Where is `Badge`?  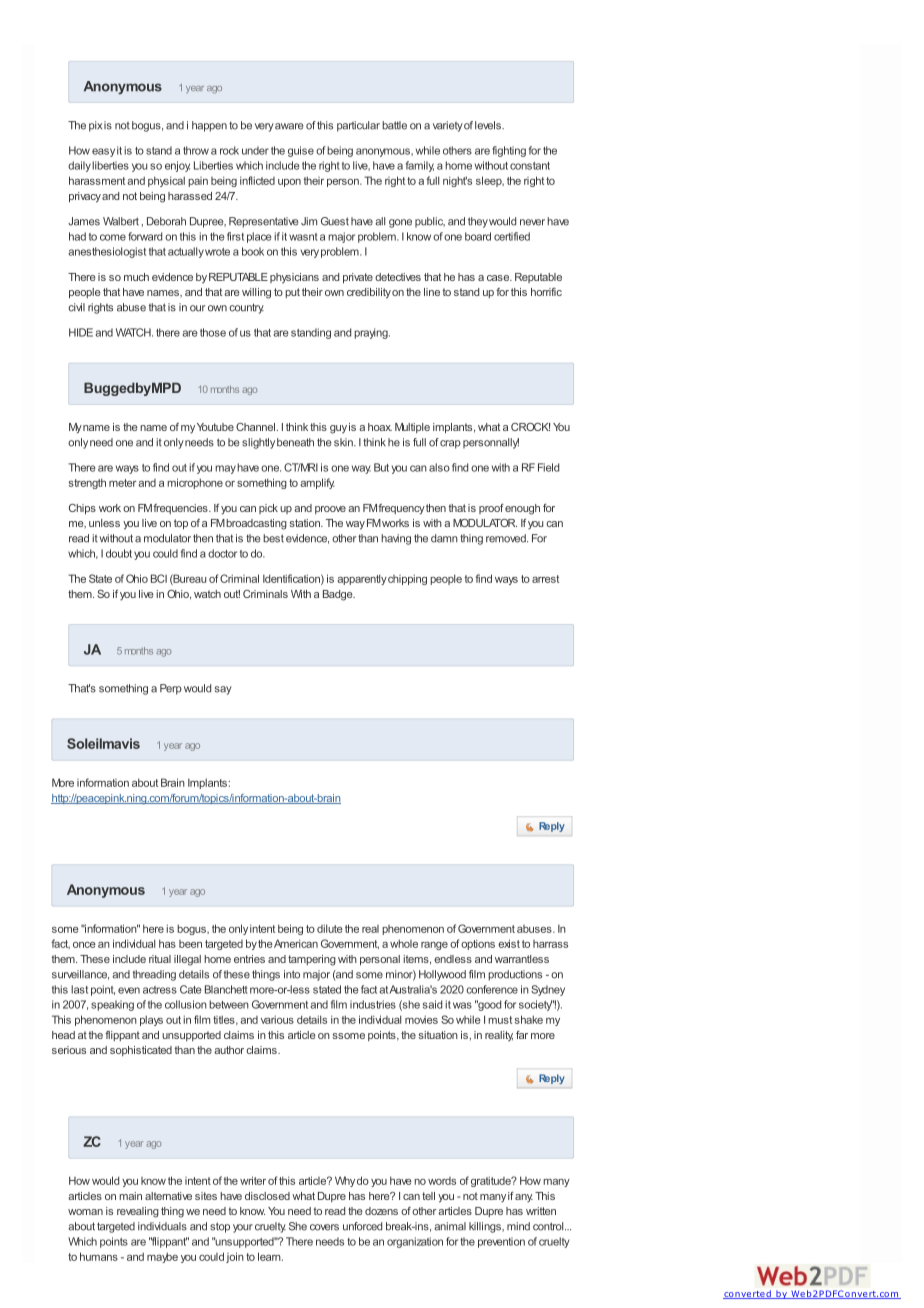
Badge is located at coordinates (339, 595).
